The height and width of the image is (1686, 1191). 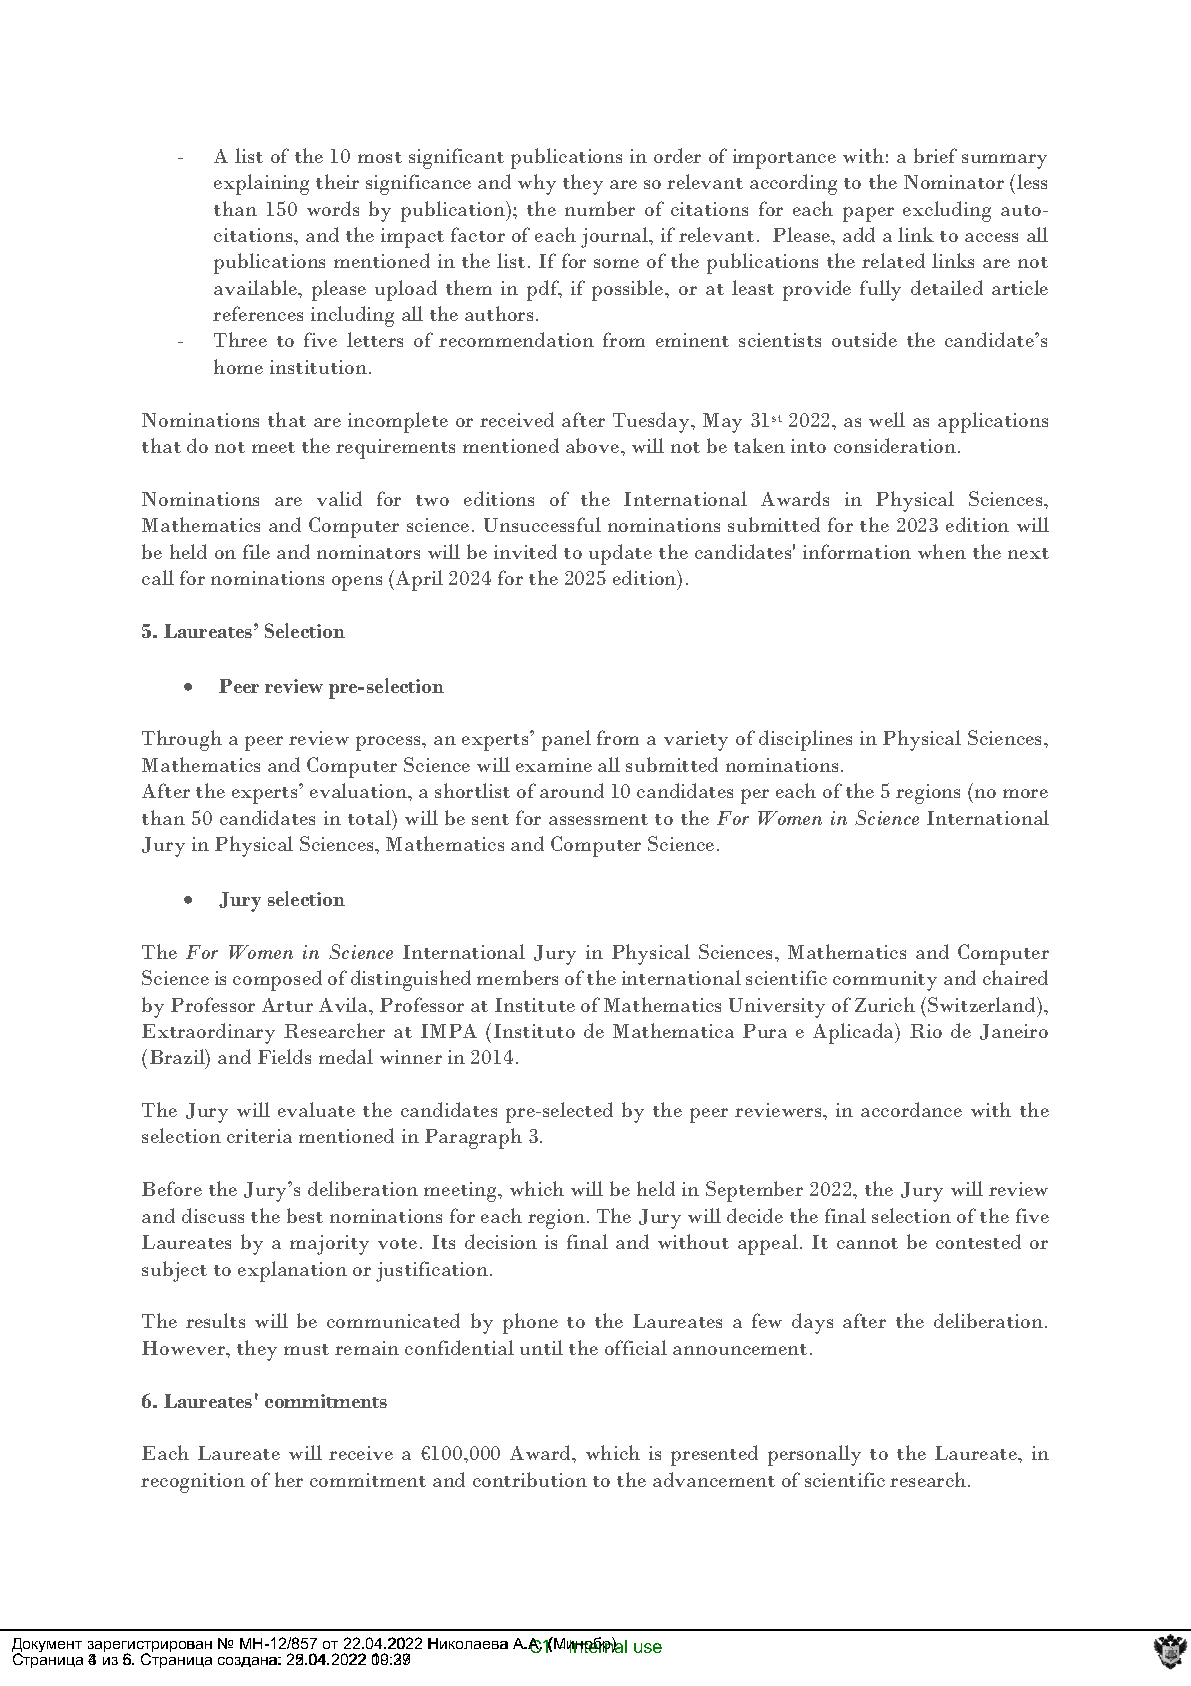 I want to click on excluding, so click(x=947, y=211).
